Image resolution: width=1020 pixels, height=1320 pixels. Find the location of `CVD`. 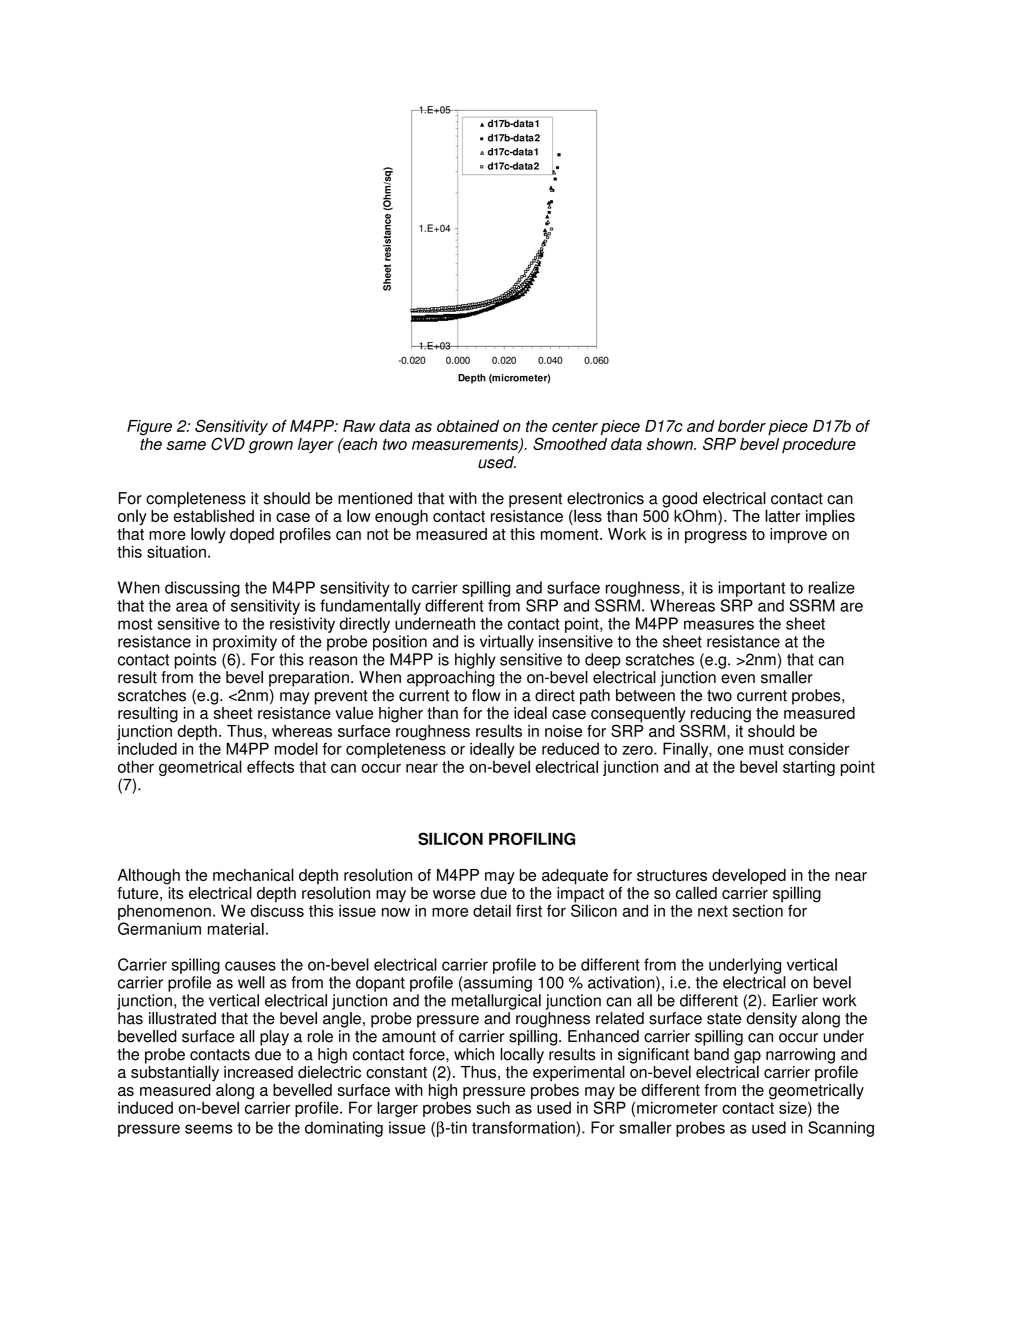

CVD is located at coordinates (228, 443).
